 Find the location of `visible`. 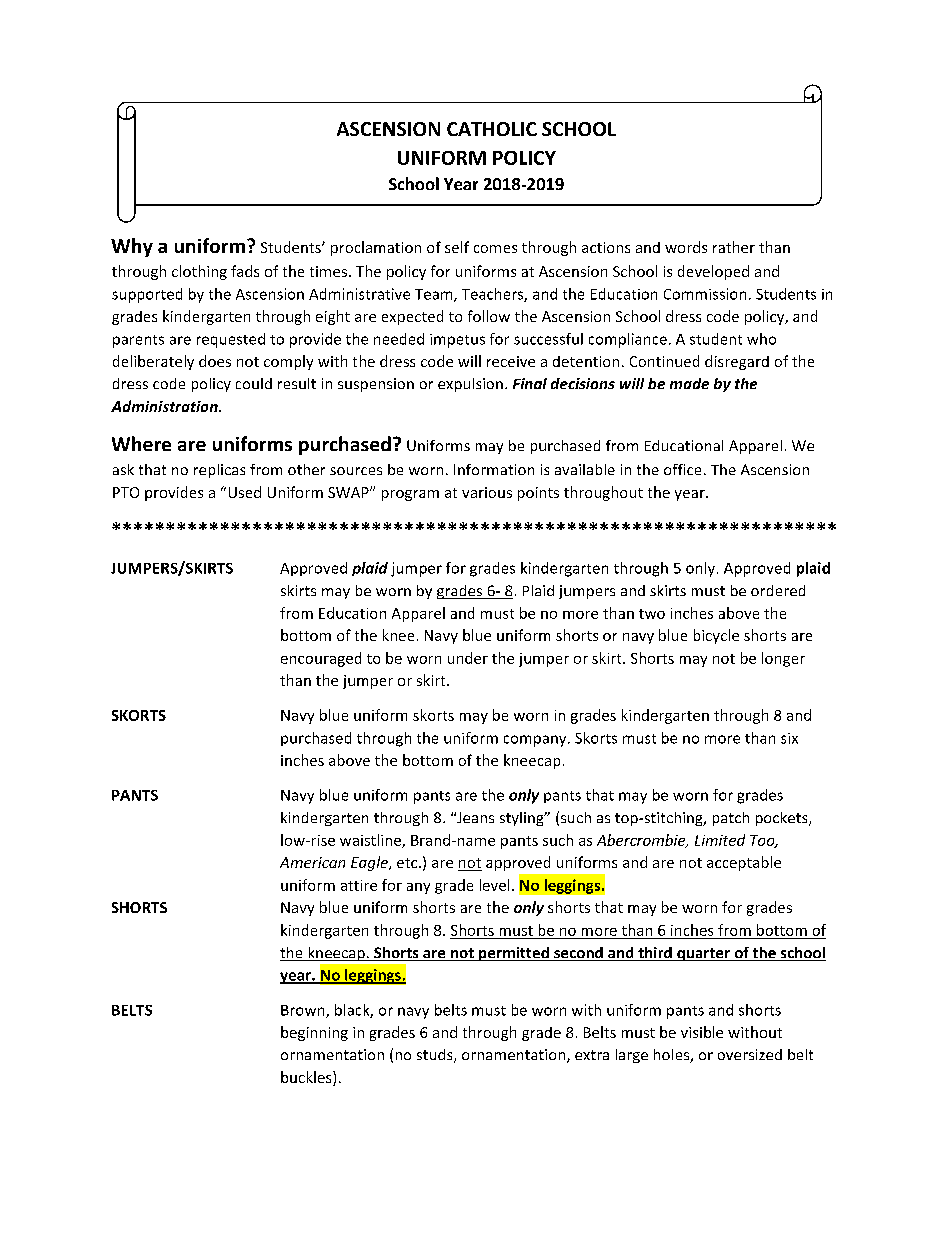

visible is located at coordinates (702, 1032).
